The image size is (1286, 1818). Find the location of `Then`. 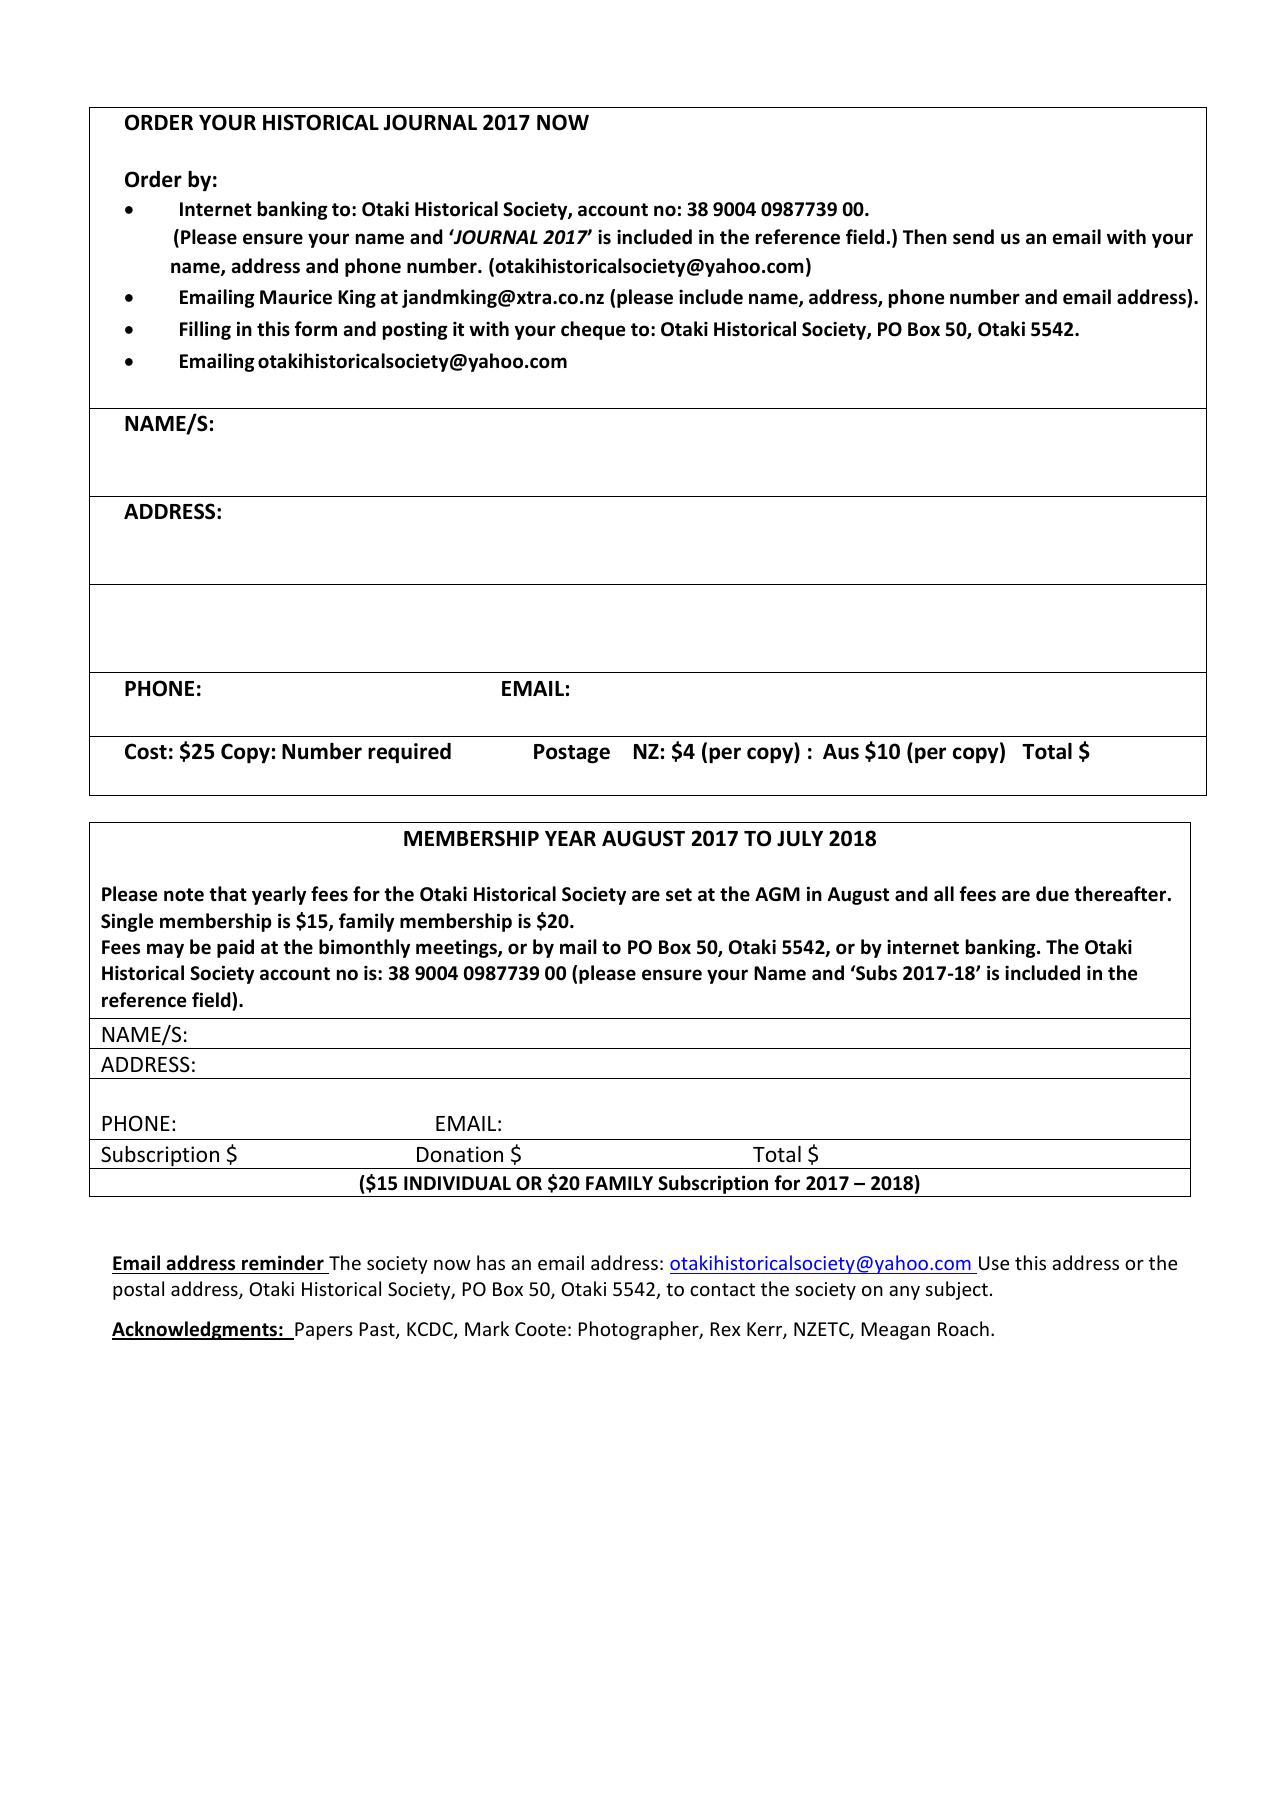

Then is located at coordinates (925, 237).
